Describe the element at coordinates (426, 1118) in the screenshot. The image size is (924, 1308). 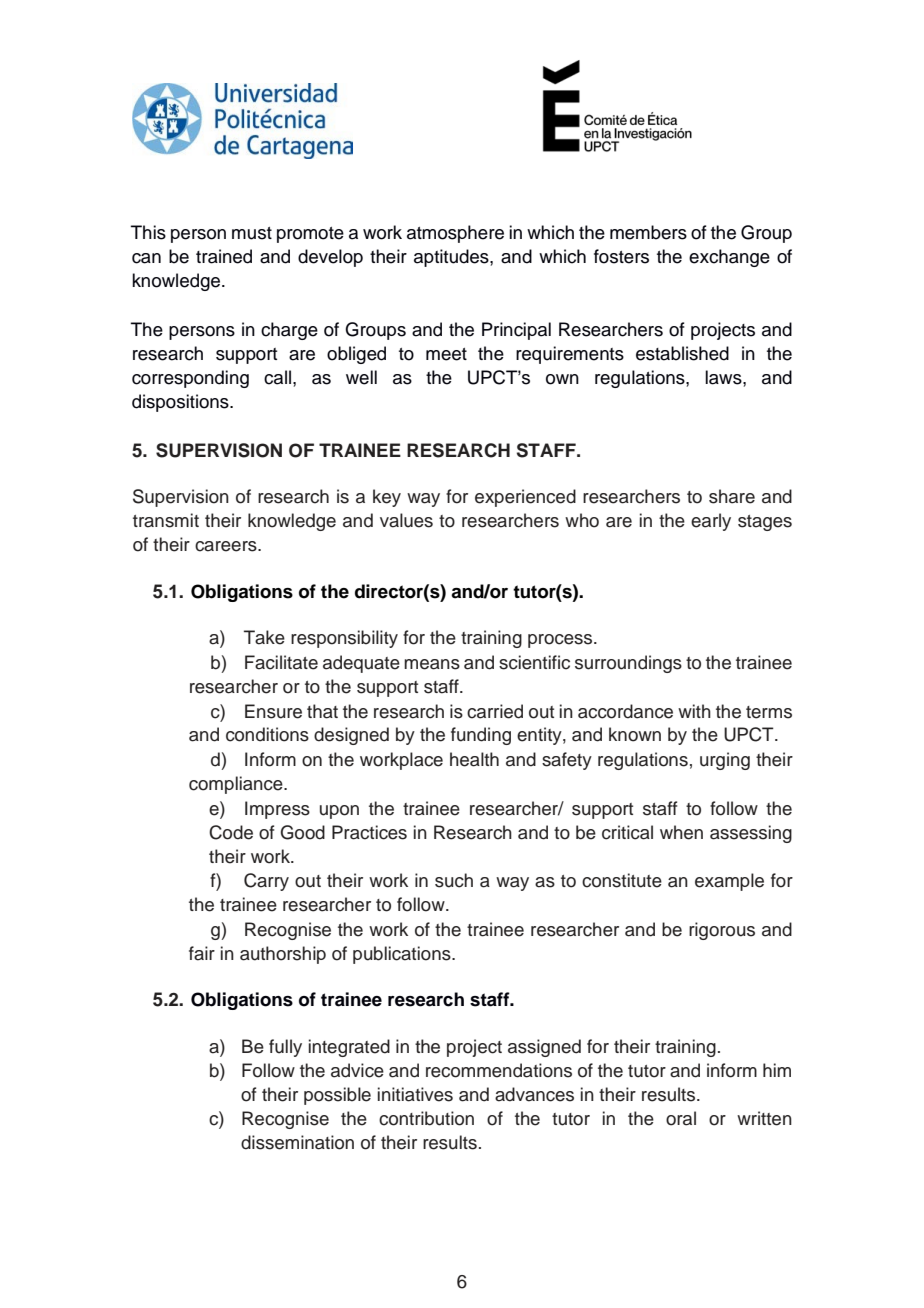
I see `contribution` at that location.
